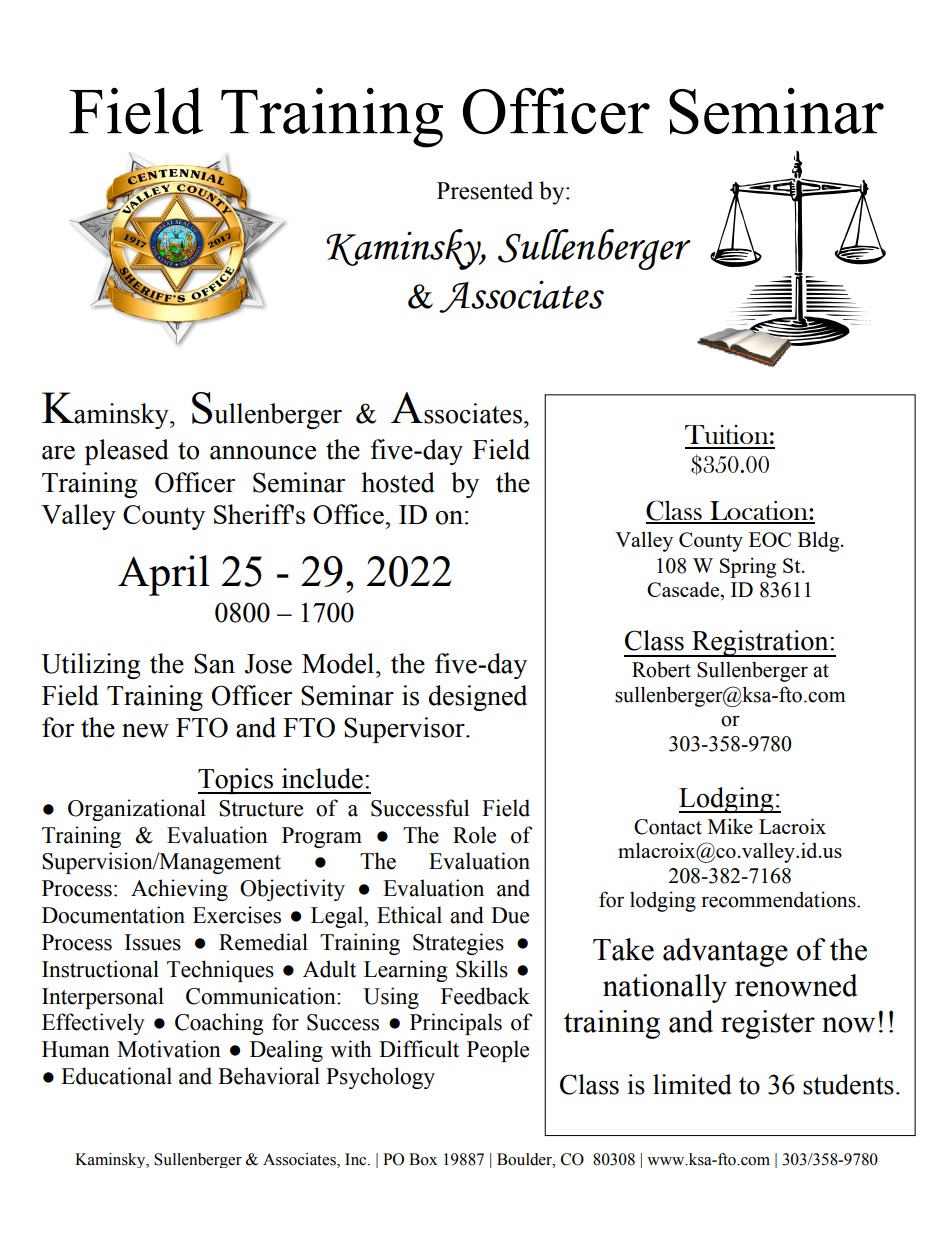  I want to click on recommendations, so click(780, 899).
